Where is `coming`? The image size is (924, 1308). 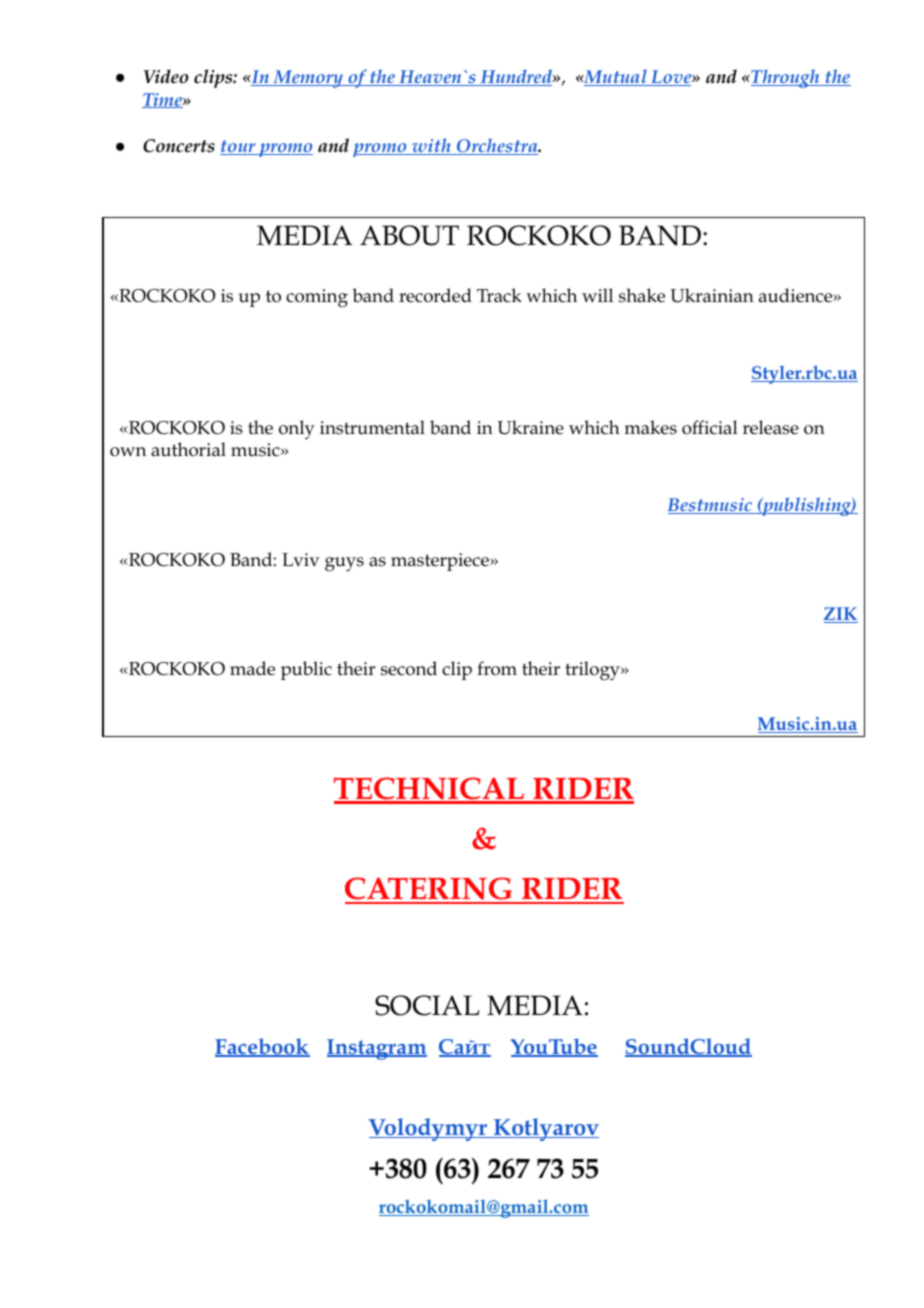
coming is located at coordinates (317, 298).
